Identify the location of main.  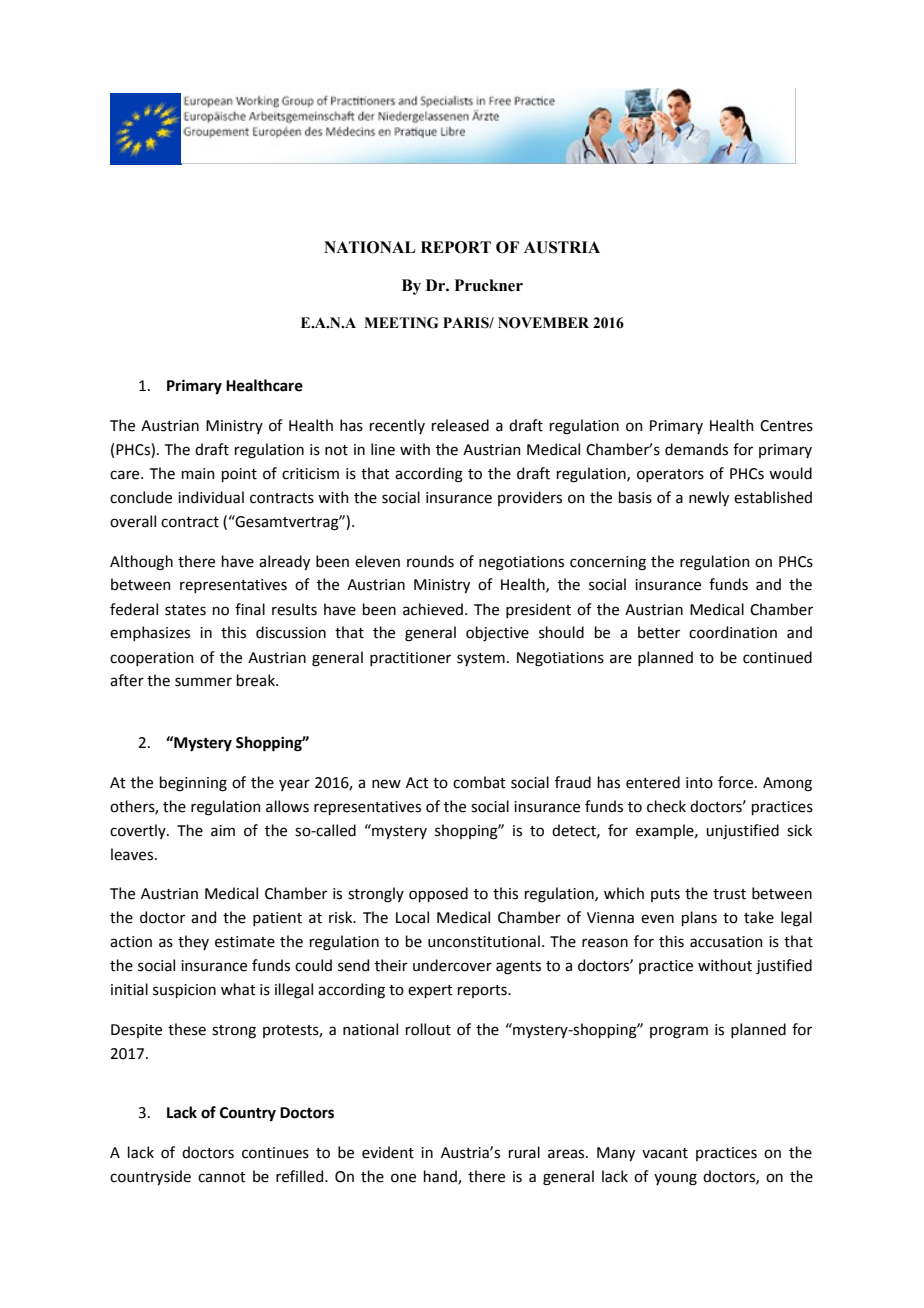
(198, 474).
